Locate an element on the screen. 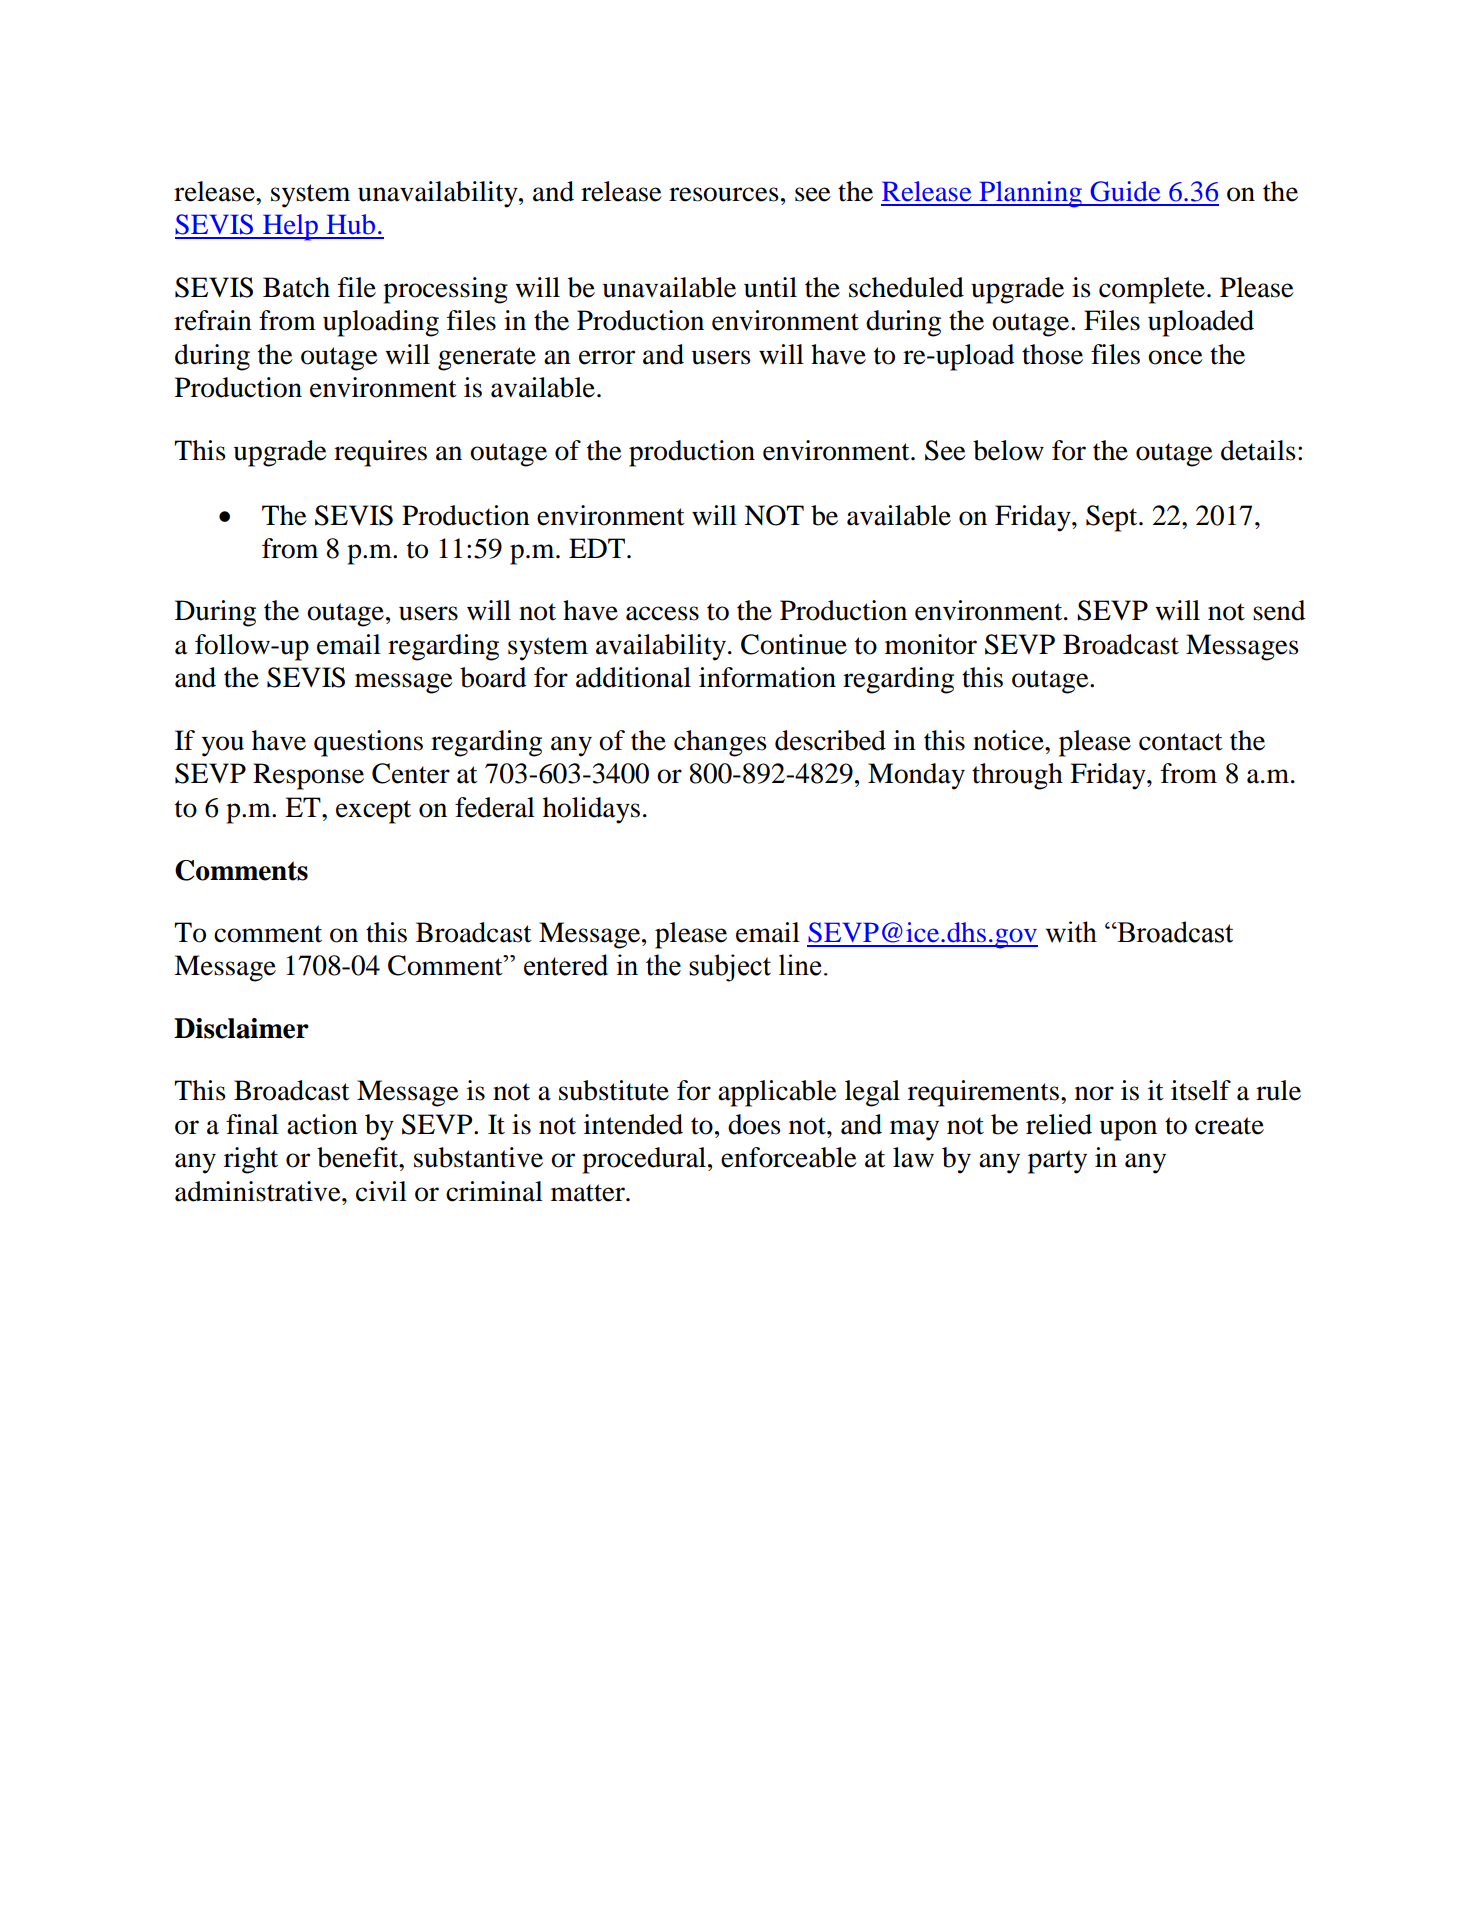 The image size is (1484, 1920). EDT is located at coordinates (598, 548).
